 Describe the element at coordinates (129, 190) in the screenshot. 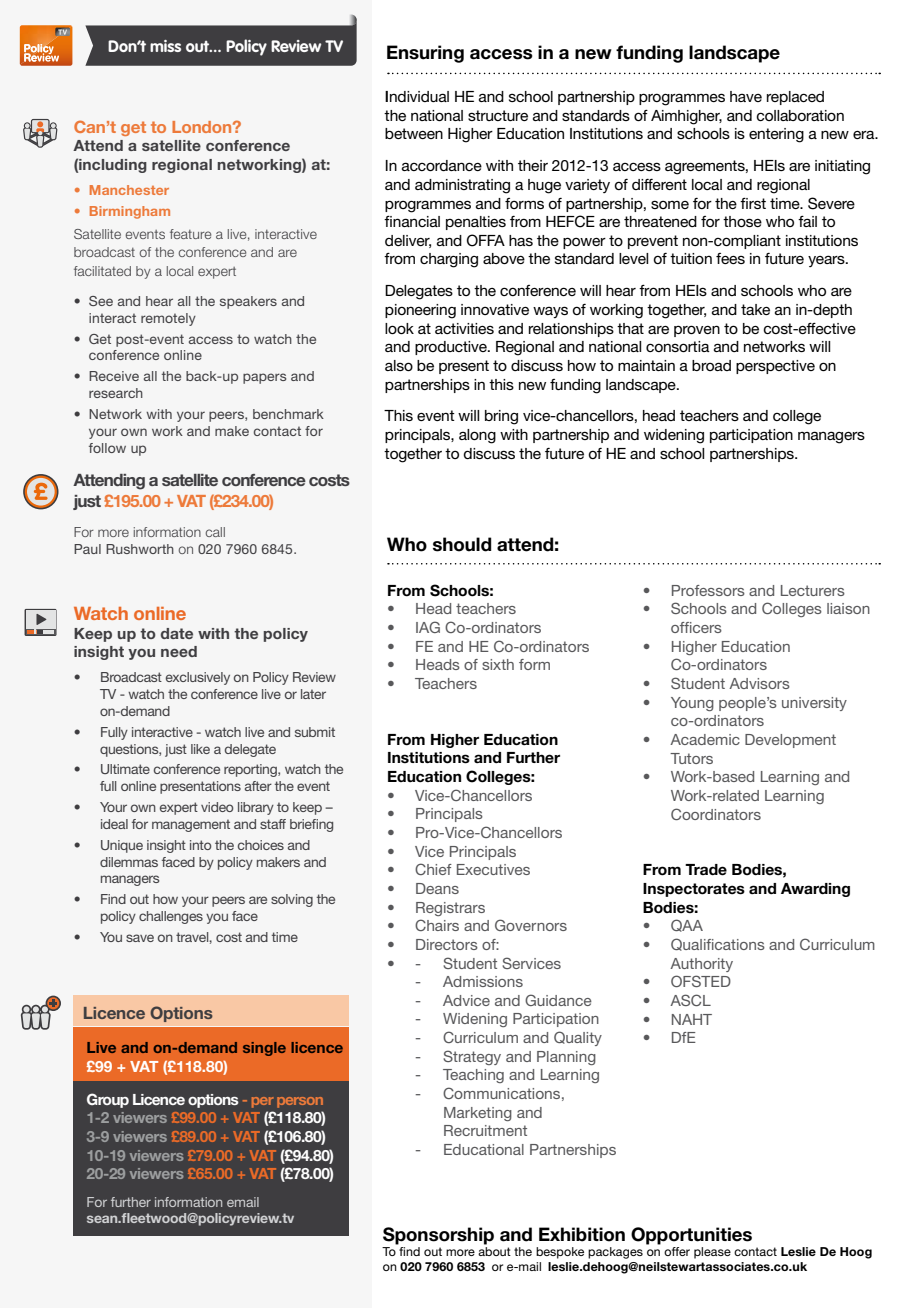

I see `Manchester` at that location.
